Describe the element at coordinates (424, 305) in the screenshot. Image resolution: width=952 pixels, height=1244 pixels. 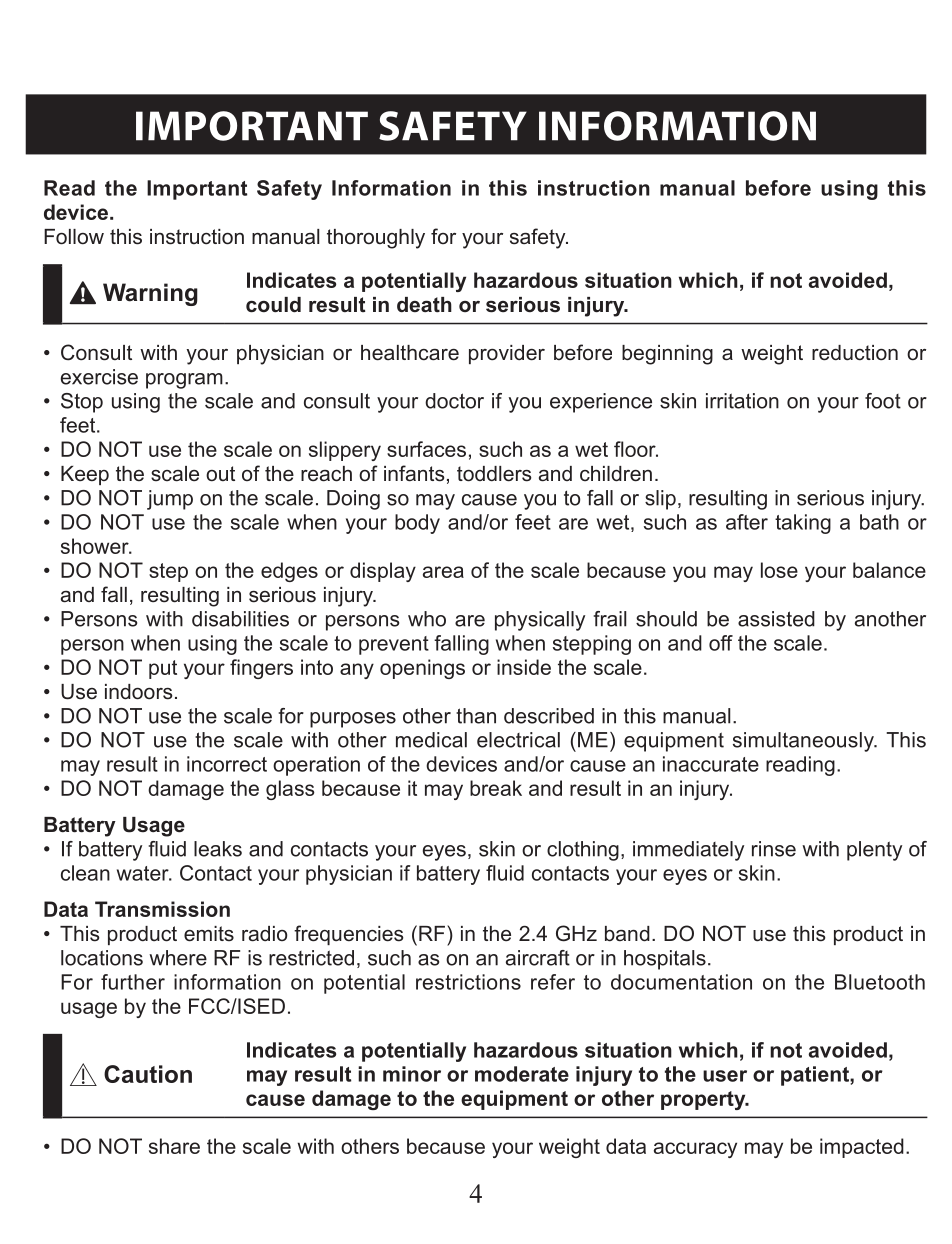
I see `death` at that location.
